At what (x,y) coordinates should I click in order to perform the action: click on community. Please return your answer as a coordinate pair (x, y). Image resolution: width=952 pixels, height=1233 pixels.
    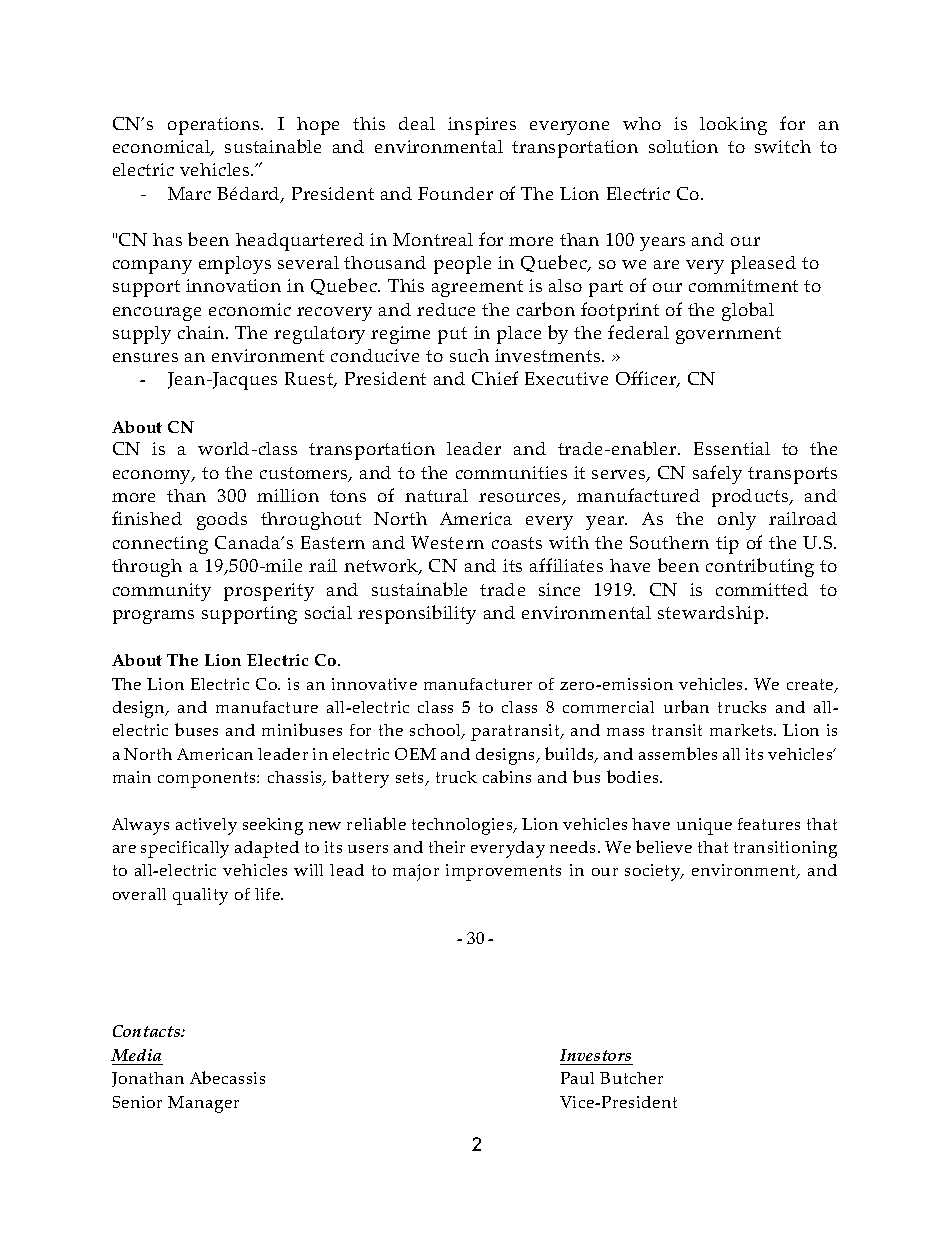
    Looking at the image, I should click on (162, 592).
